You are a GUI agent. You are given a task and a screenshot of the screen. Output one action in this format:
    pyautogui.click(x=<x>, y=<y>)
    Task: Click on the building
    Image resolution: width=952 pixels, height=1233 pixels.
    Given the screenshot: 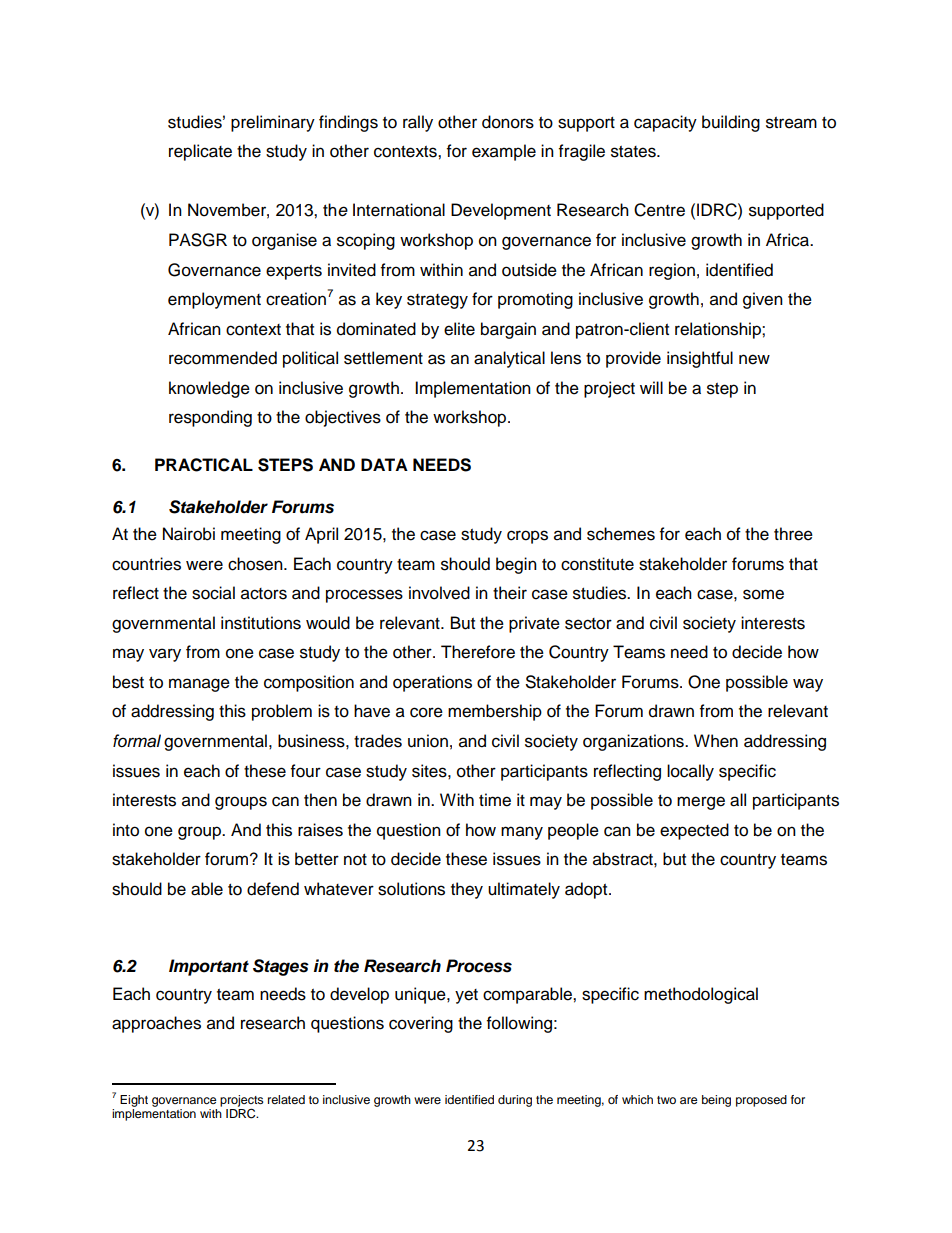 What is the action you would take?
    pyautogui.click(x=731, y=123)
